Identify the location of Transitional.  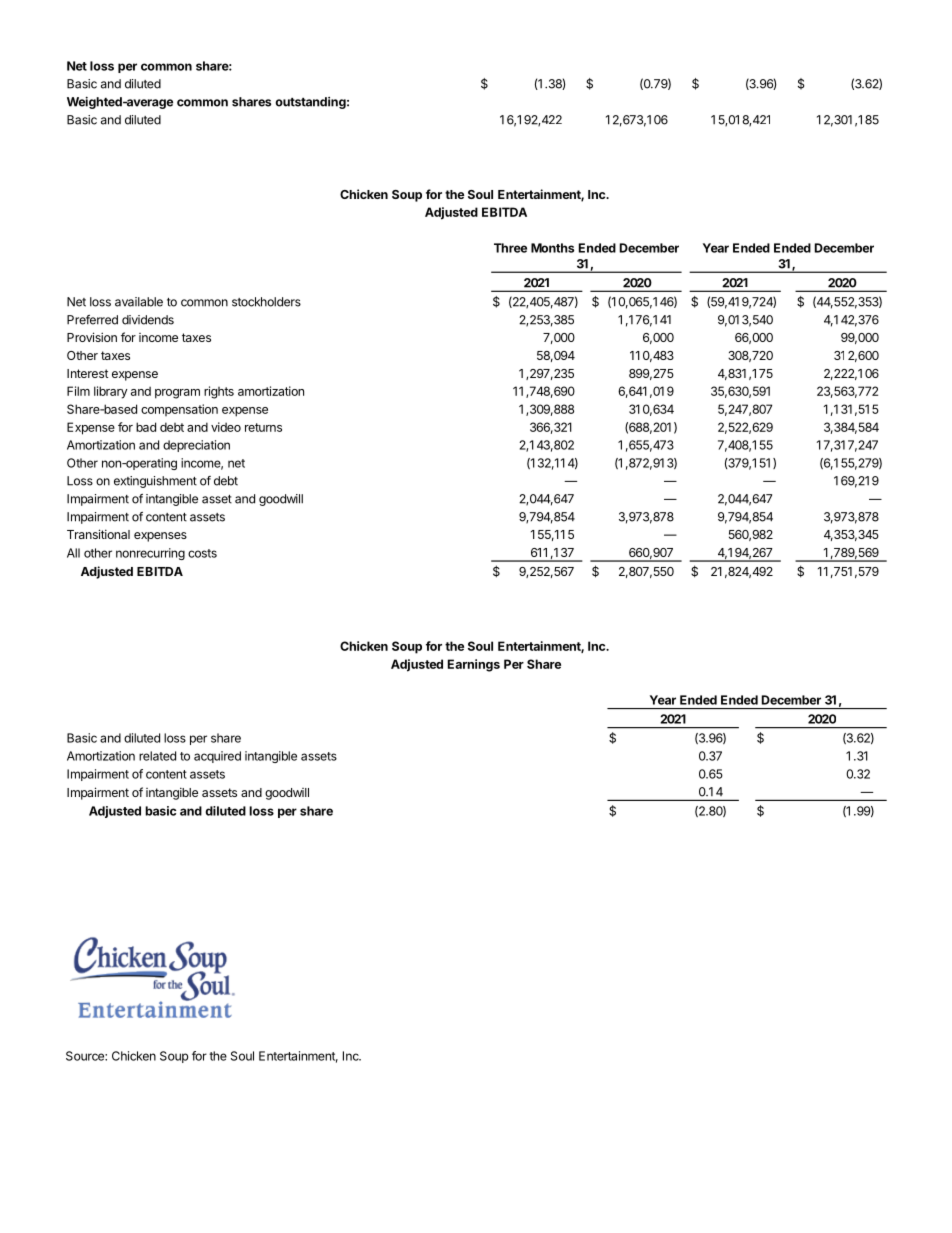
(98, 534).
